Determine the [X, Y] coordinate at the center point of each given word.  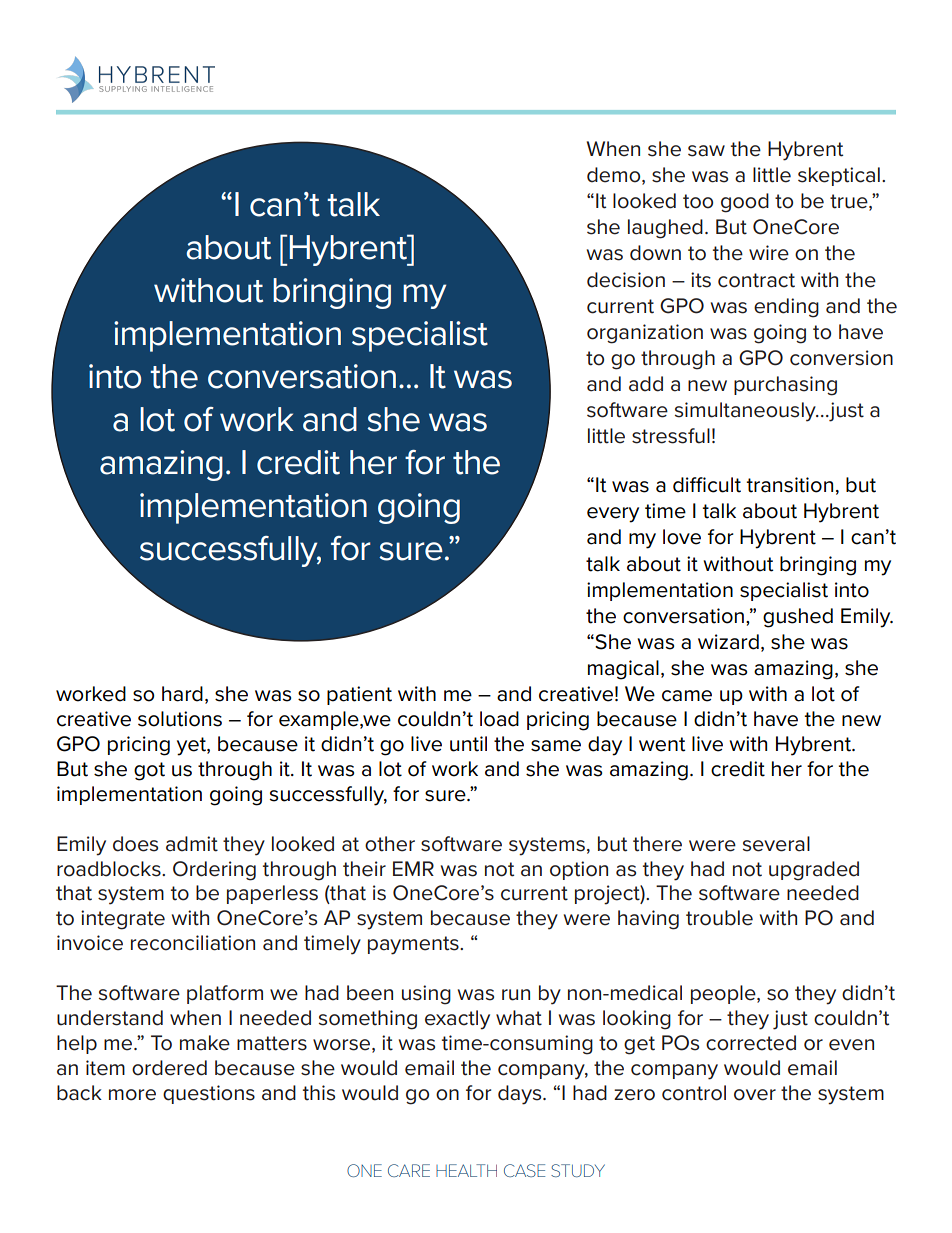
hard [182, 694]
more [132, 1095]
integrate [123, 920]
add [646, 384]
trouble [719, 918]
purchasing [785, 386]
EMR [413, 868]
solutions [180, 719]
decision [626, 280]
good [745, 203]
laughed [665, 229]
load [499, 719]
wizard [728, 642]
